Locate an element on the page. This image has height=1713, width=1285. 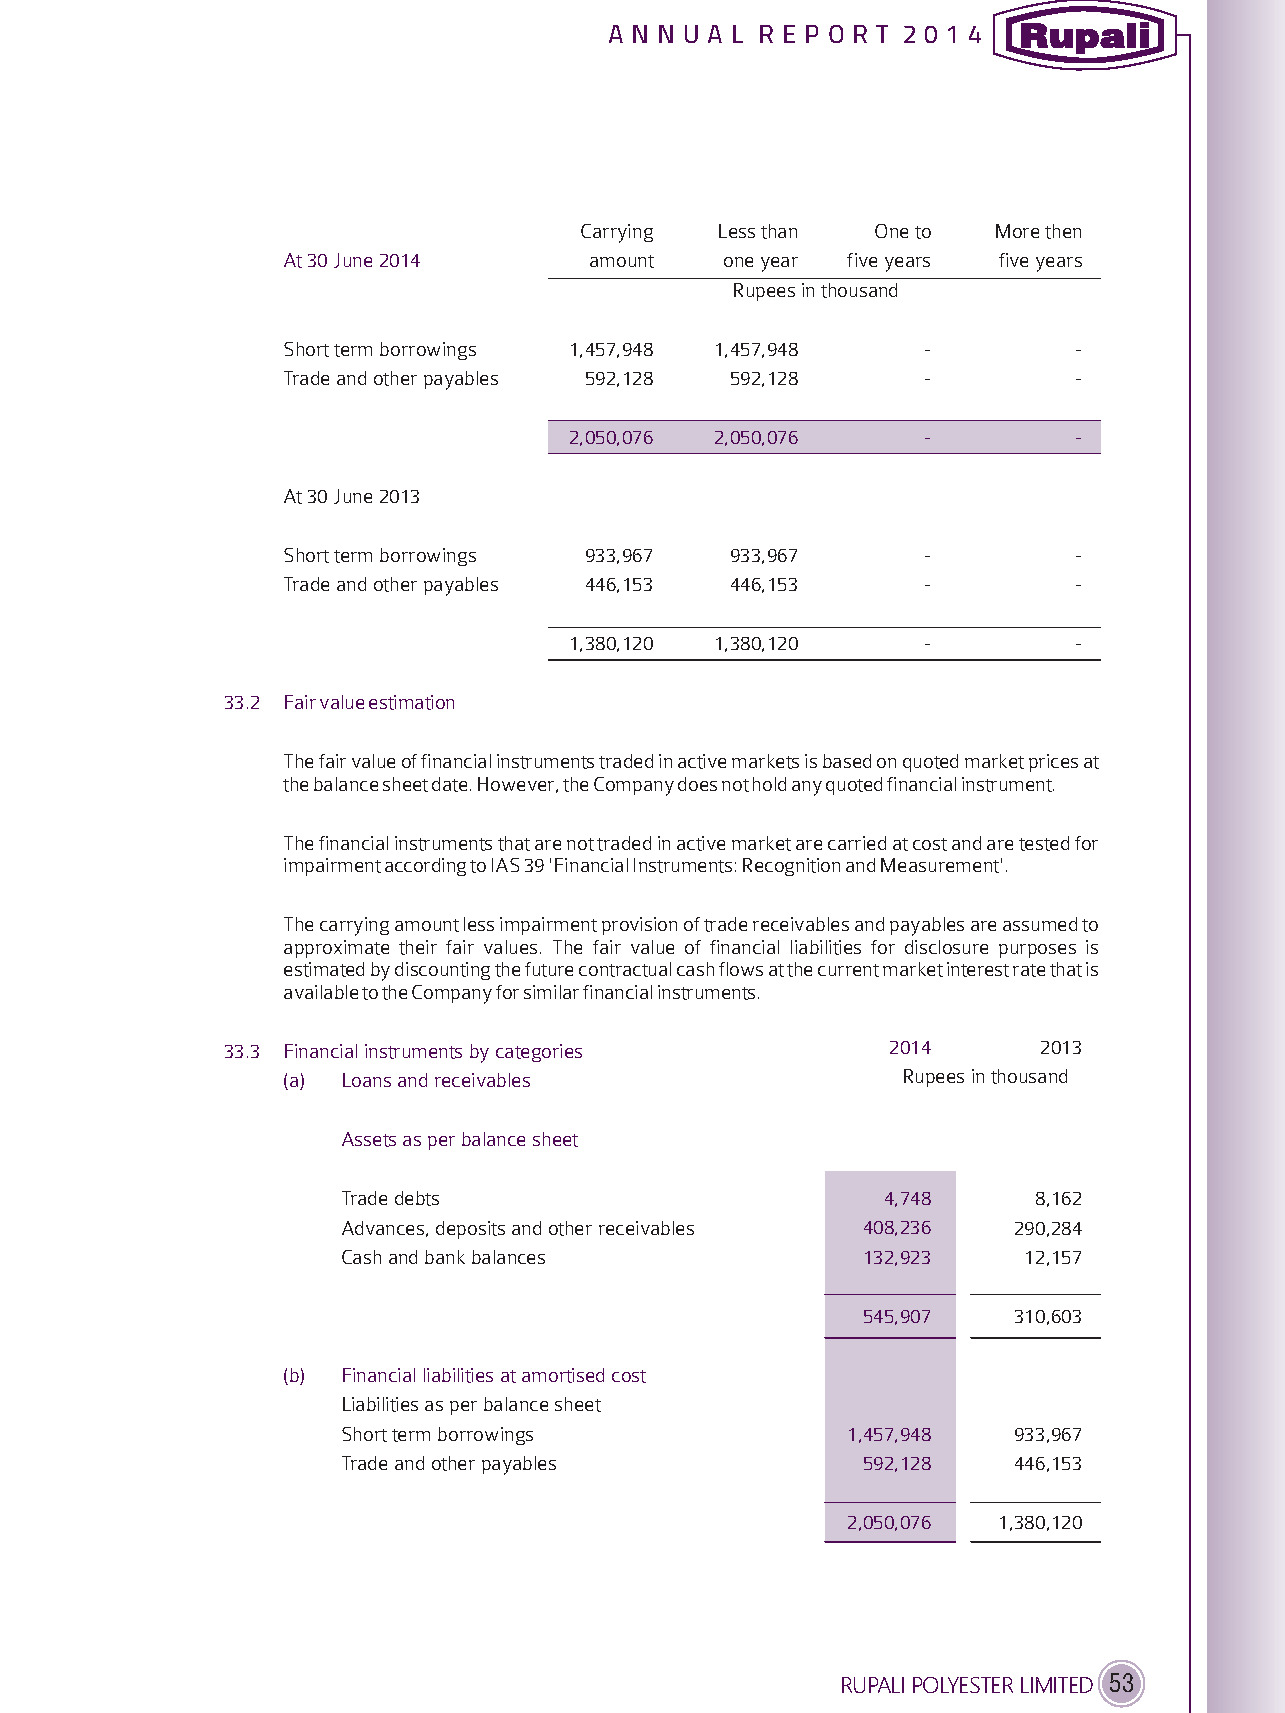
bank is located at coordinates (445, 1257).
